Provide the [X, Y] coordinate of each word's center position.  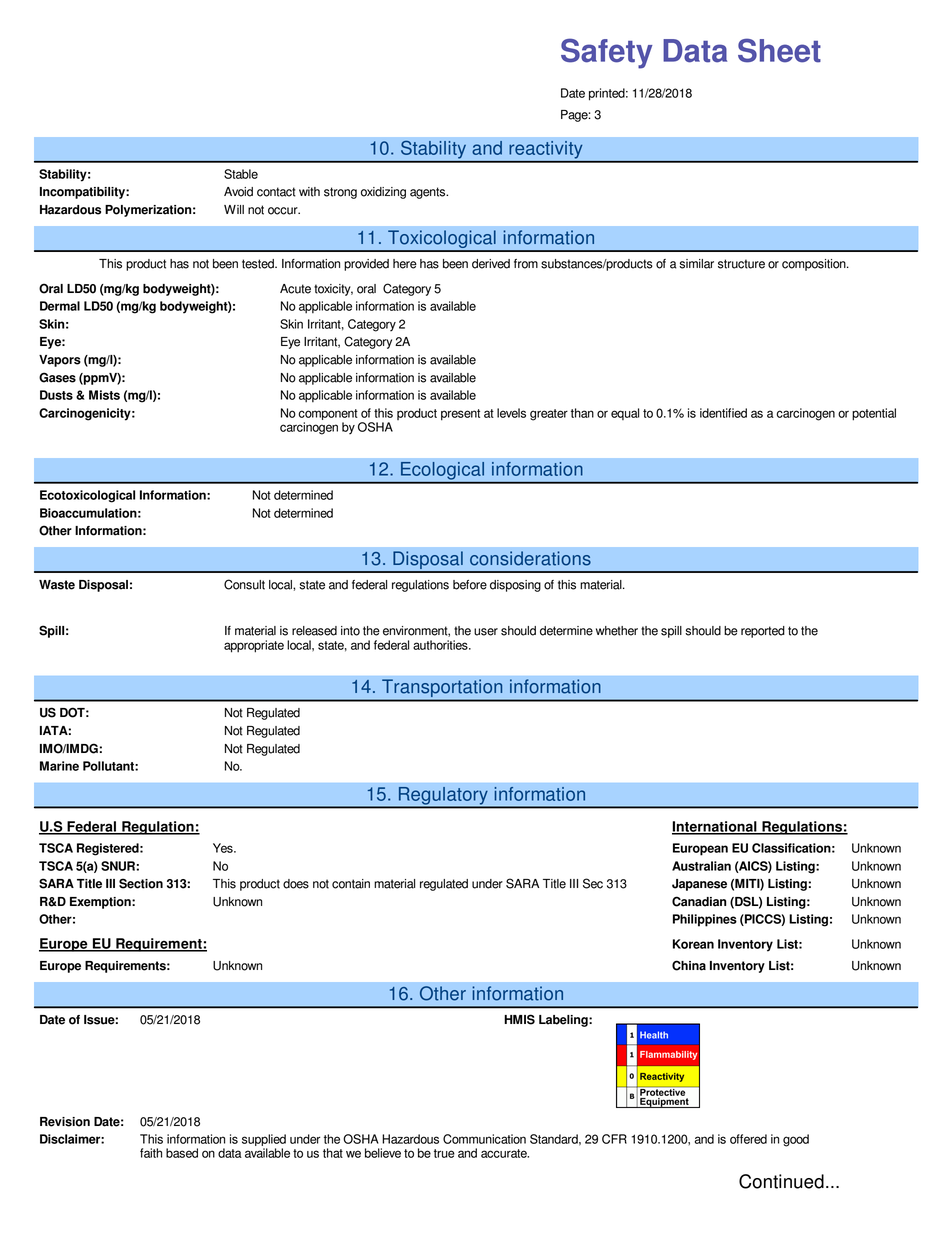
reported [763, 632]
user [486, 632]
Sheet [779, 50]
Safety [607, 53]
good [796, 1140]
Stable [241, 174]
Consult [244, 584]
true [444, 1153]
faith [151, 1153]
